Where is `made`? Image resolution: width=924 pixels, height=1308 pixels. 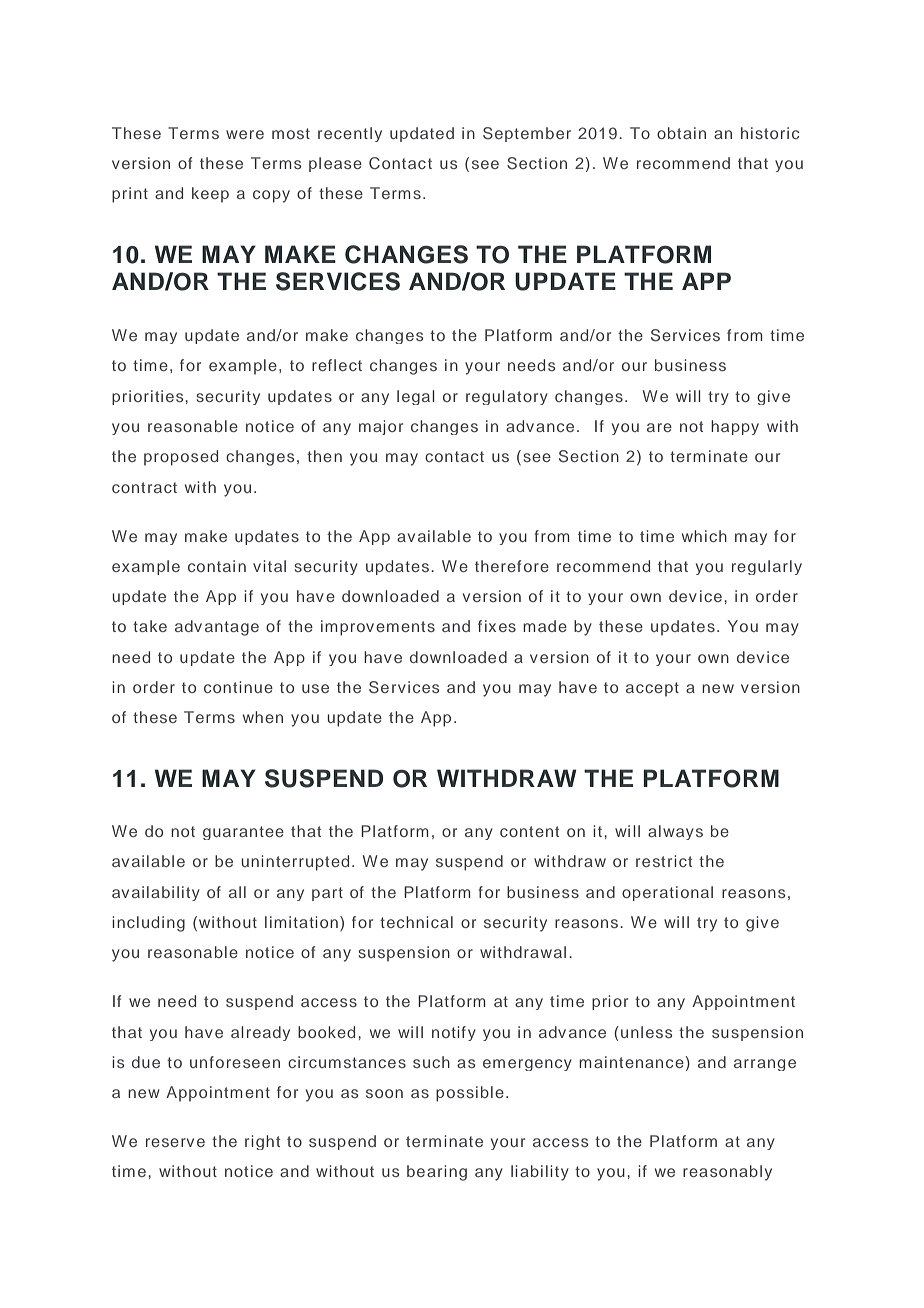
made is located at coordinates (545, 626).
